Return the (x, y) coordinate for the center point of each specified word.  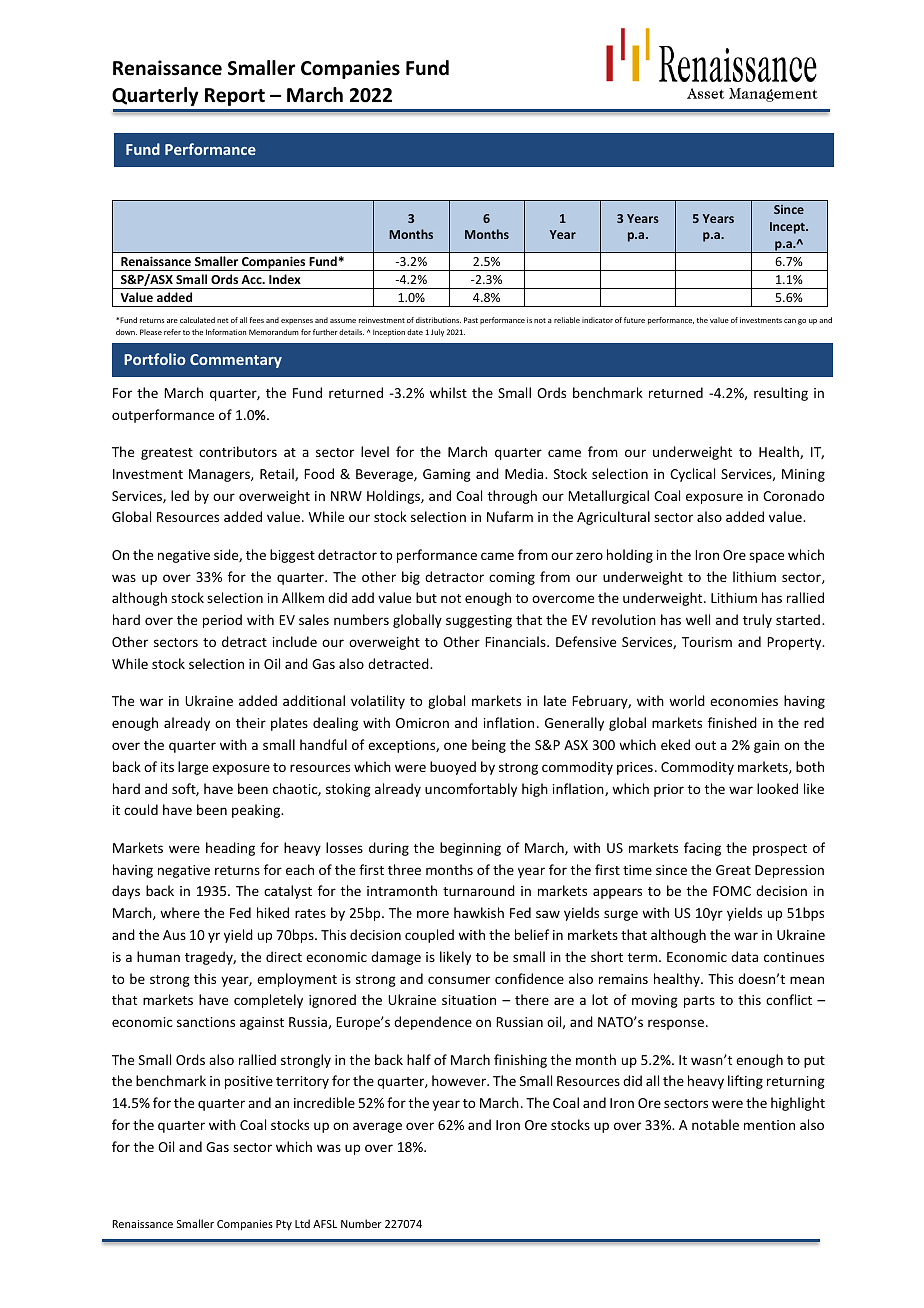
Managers (220, 475)
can (790, 321)
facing (702, 849)
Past (471, 320)
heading (230, 849)
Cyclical (692, 475)
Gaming (447, 475)
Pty (284, 1225)
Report (235, 97)
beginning (470, 849)
